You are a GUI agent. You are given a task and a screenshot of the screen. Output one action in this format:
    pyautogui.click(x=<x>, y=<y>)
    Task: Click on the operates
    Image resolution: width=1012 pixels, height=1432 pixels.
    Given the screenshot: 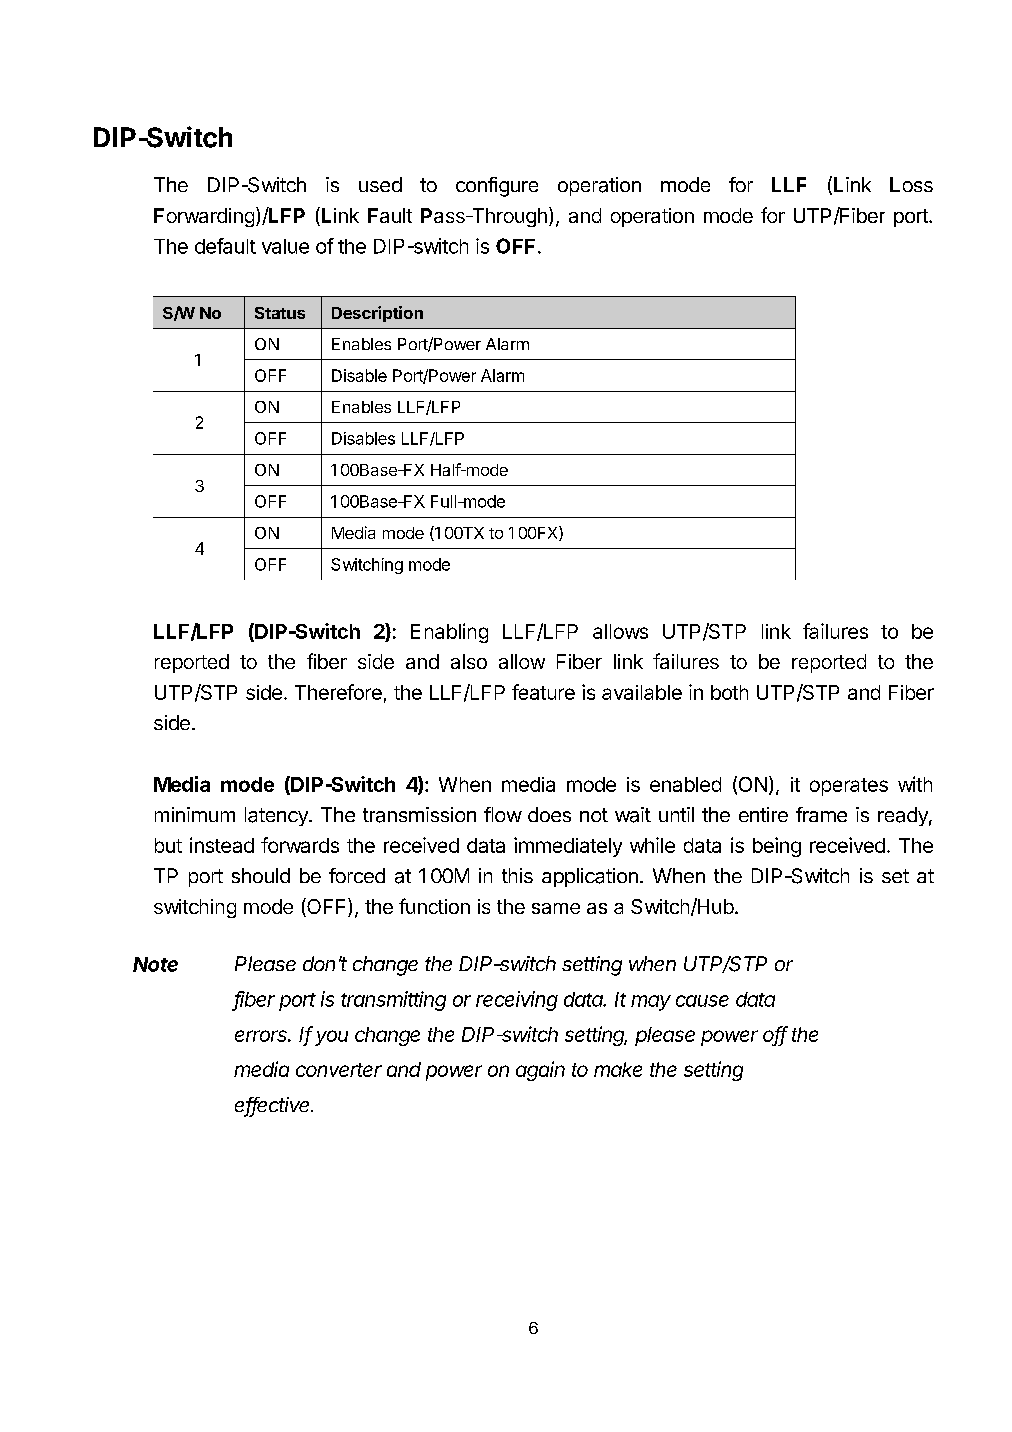 What is the action you would take?
    pyautogui.click(x=849, y=787)
